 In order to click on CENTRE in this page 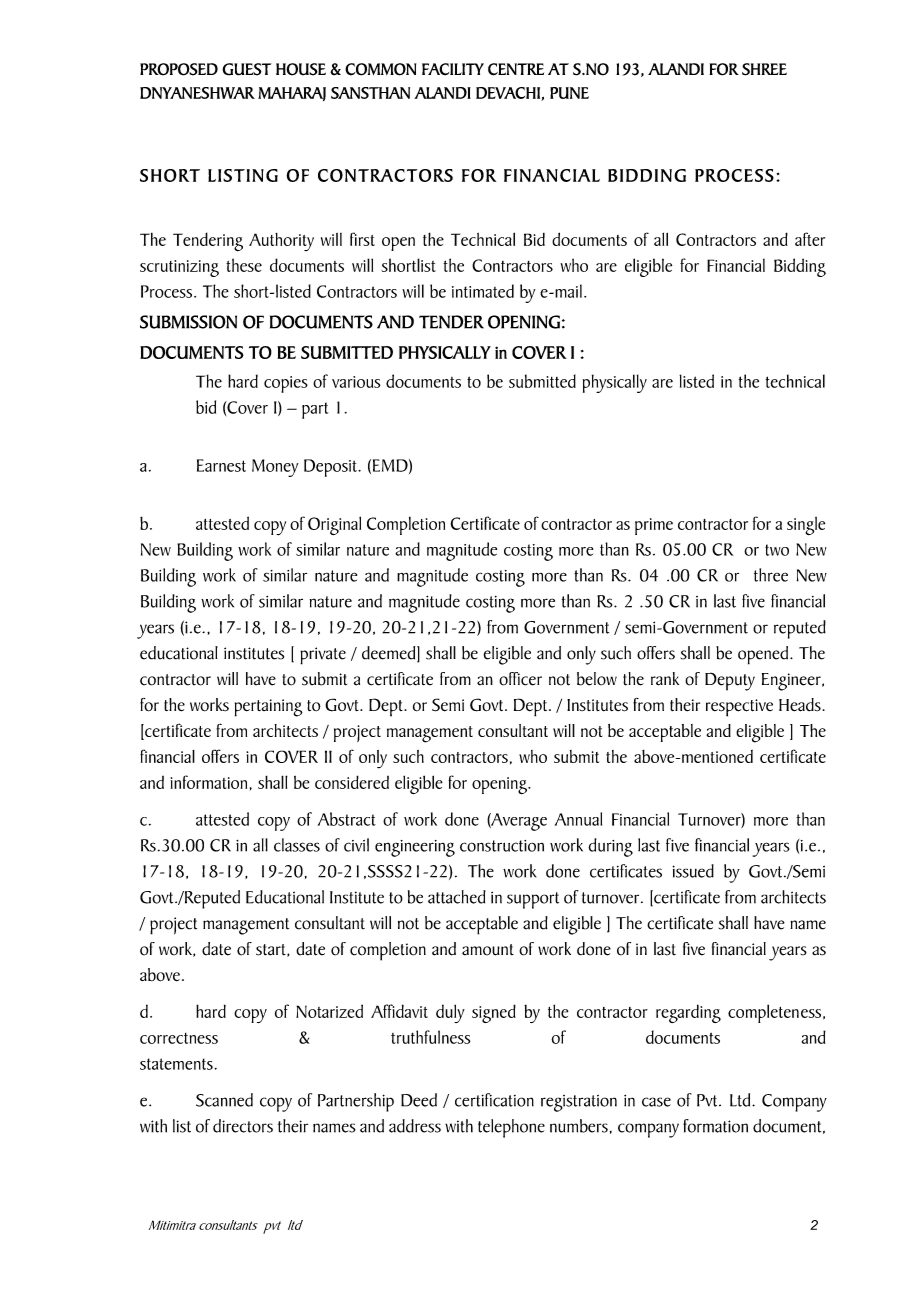, I will do `click(516, 69)`.
